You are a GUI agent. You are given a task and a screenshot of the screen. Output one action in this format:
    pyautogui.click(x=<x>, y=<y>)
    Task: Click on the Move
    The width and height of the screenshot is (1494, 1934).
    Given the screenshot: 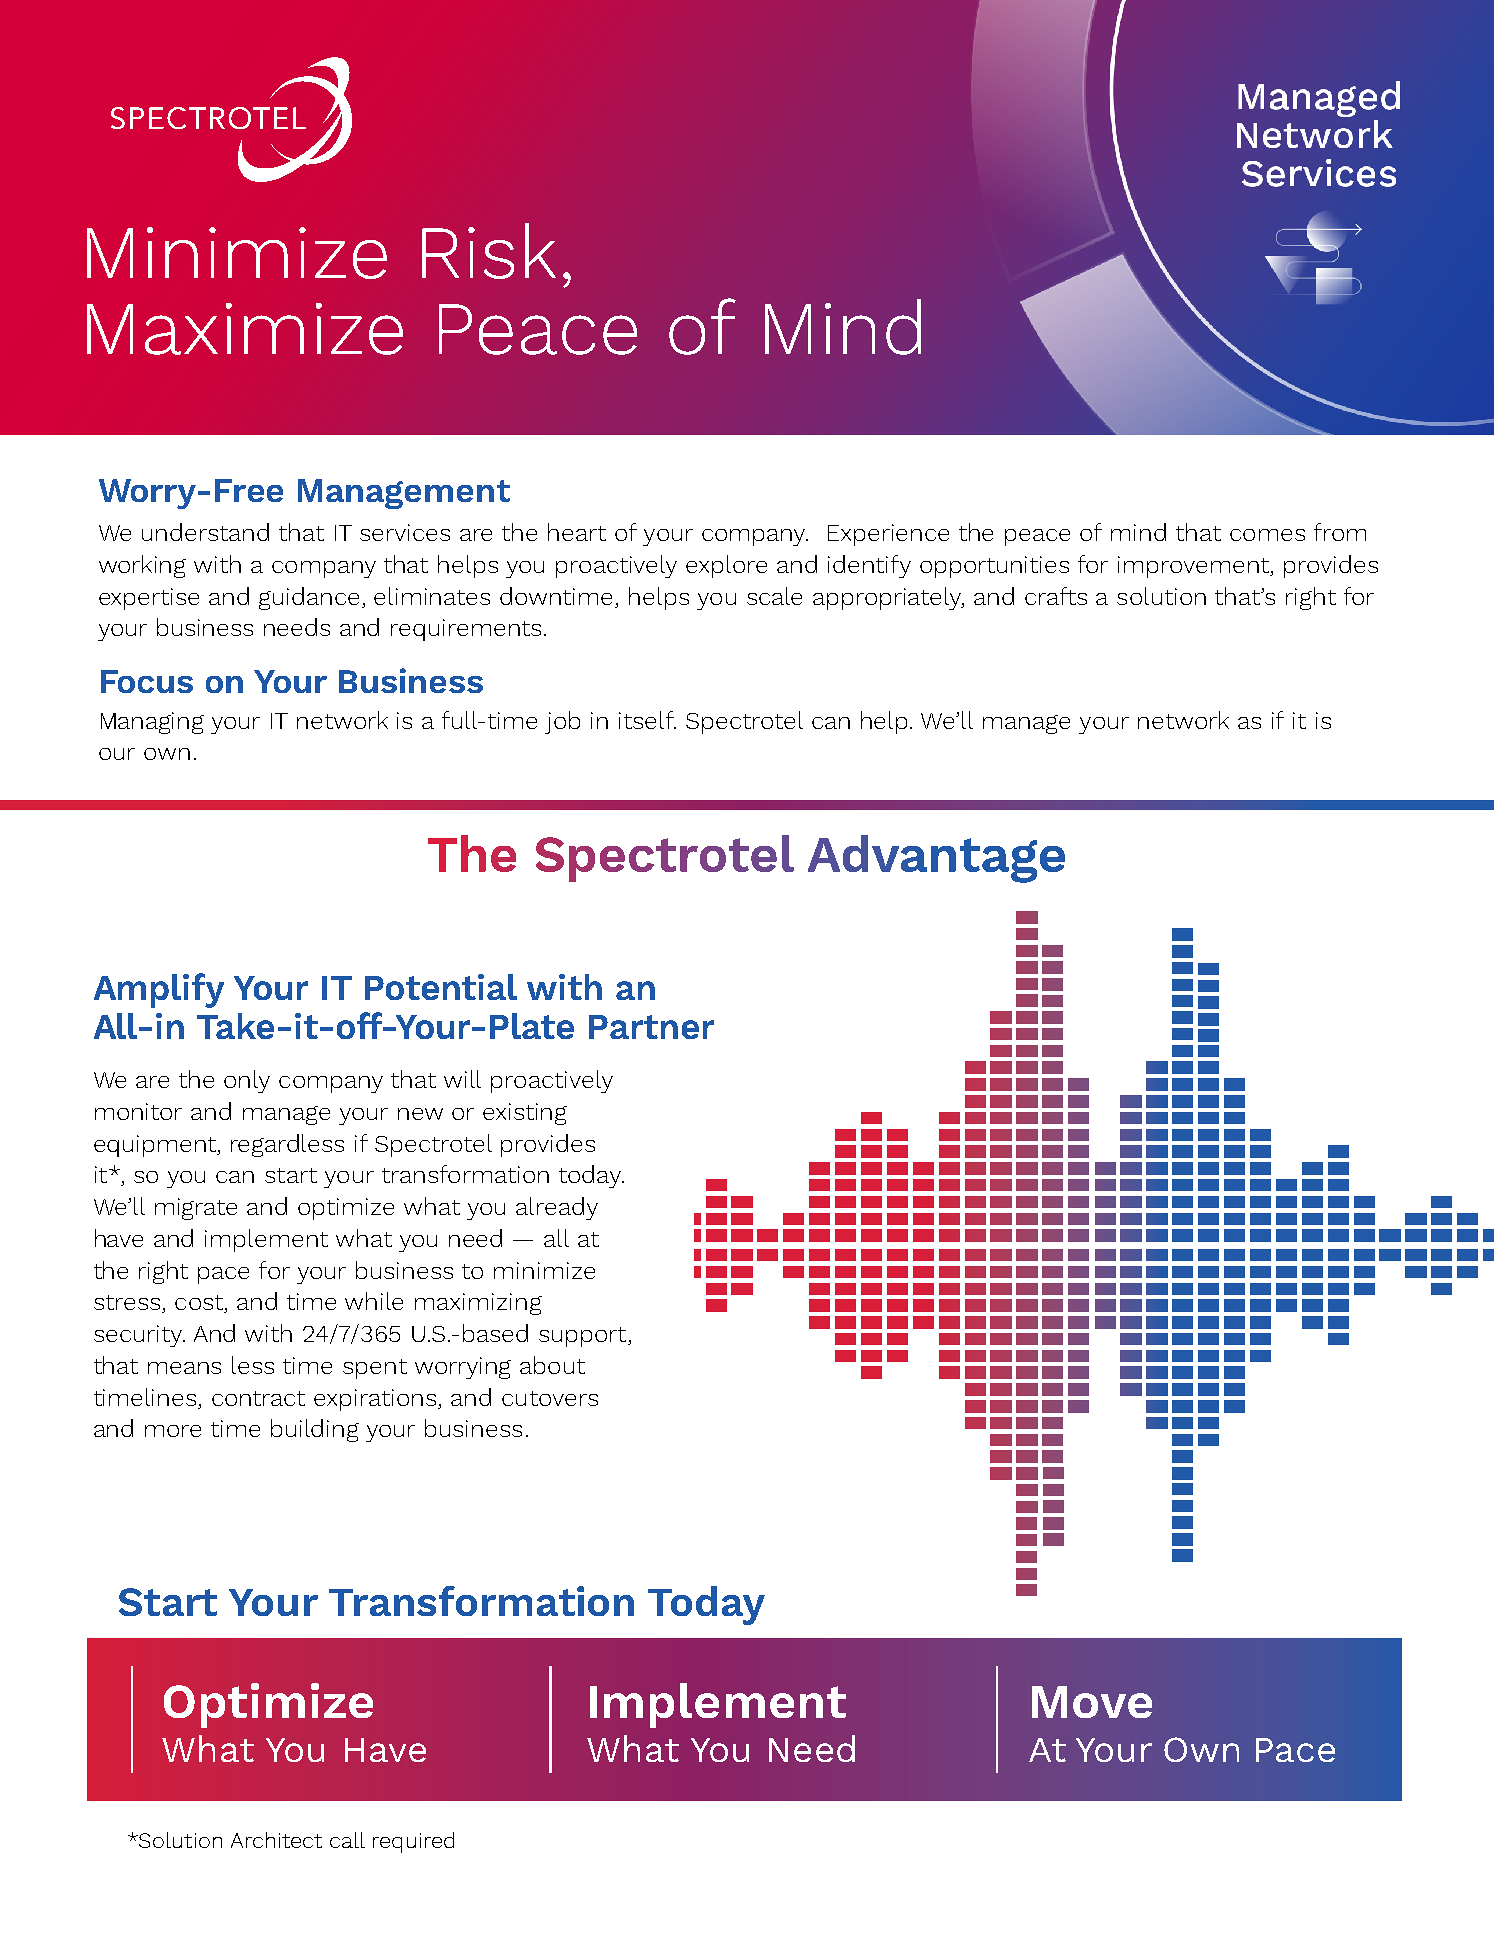 What is the action you would take?
    pyautogui.click(x=1092, y=1702)
